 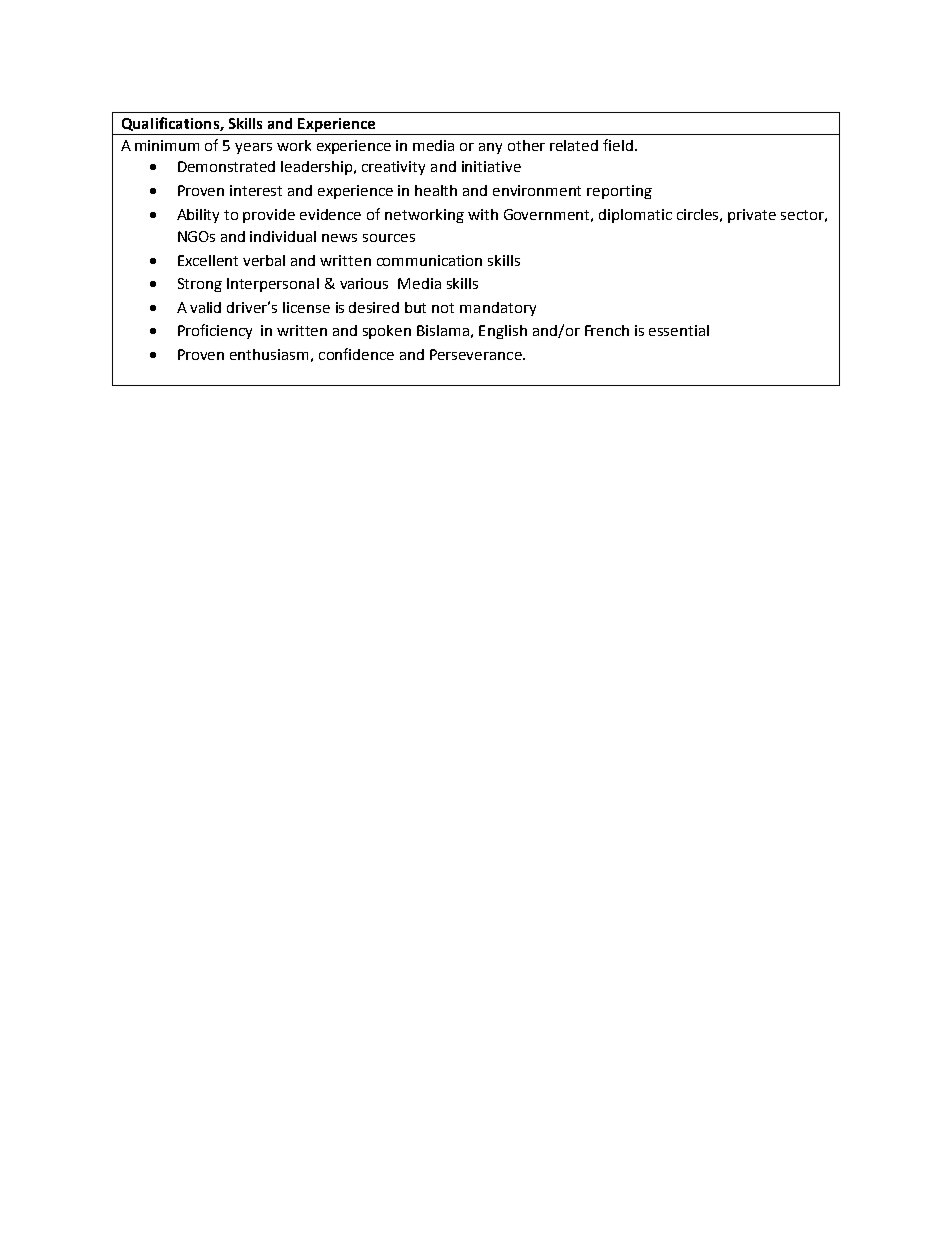 I want to click on valid, so click(x=205, y=307).
